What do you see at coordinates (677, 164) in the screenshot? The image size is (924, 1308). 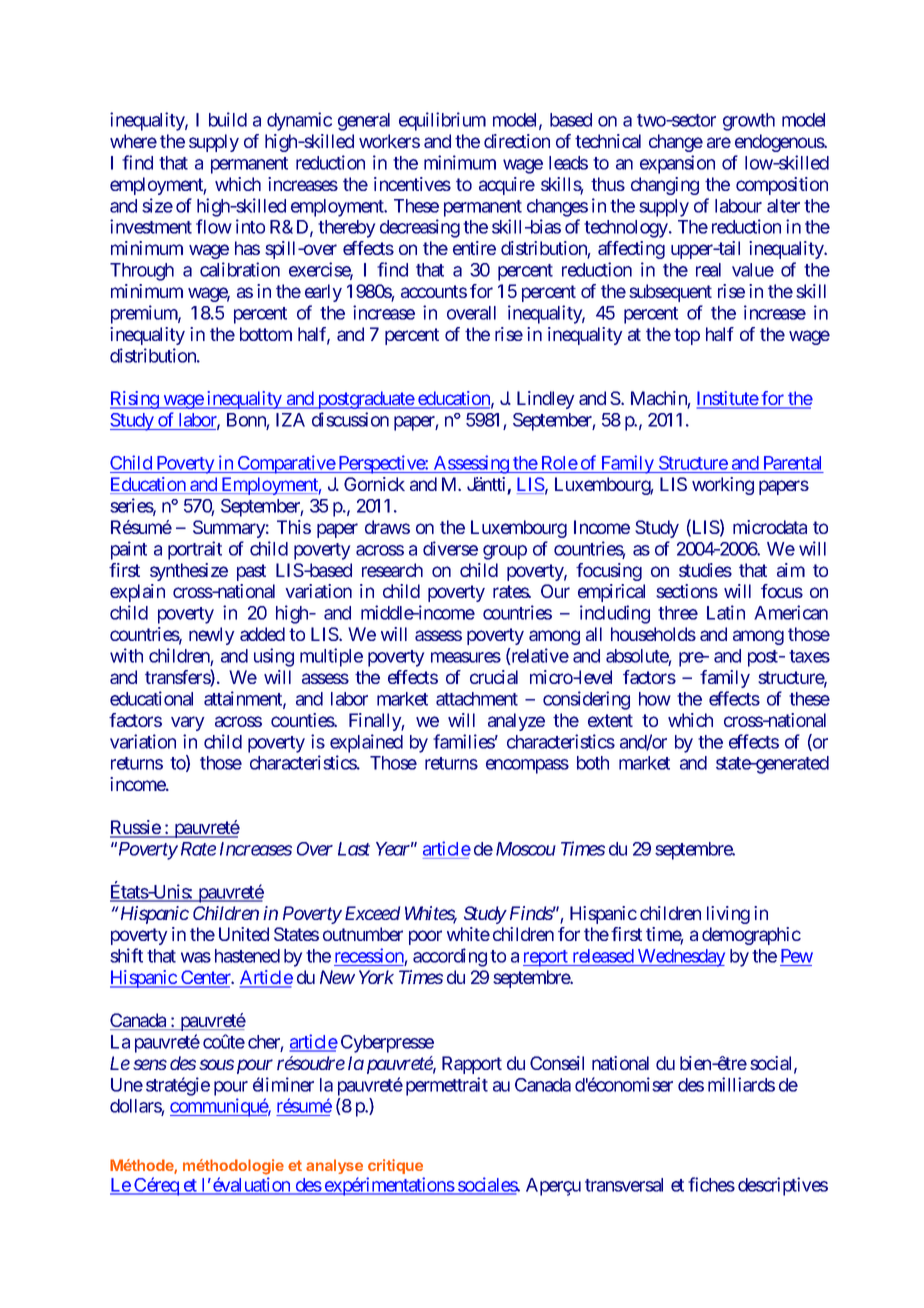 I see `expansion` at bounding box center [677, 164].
